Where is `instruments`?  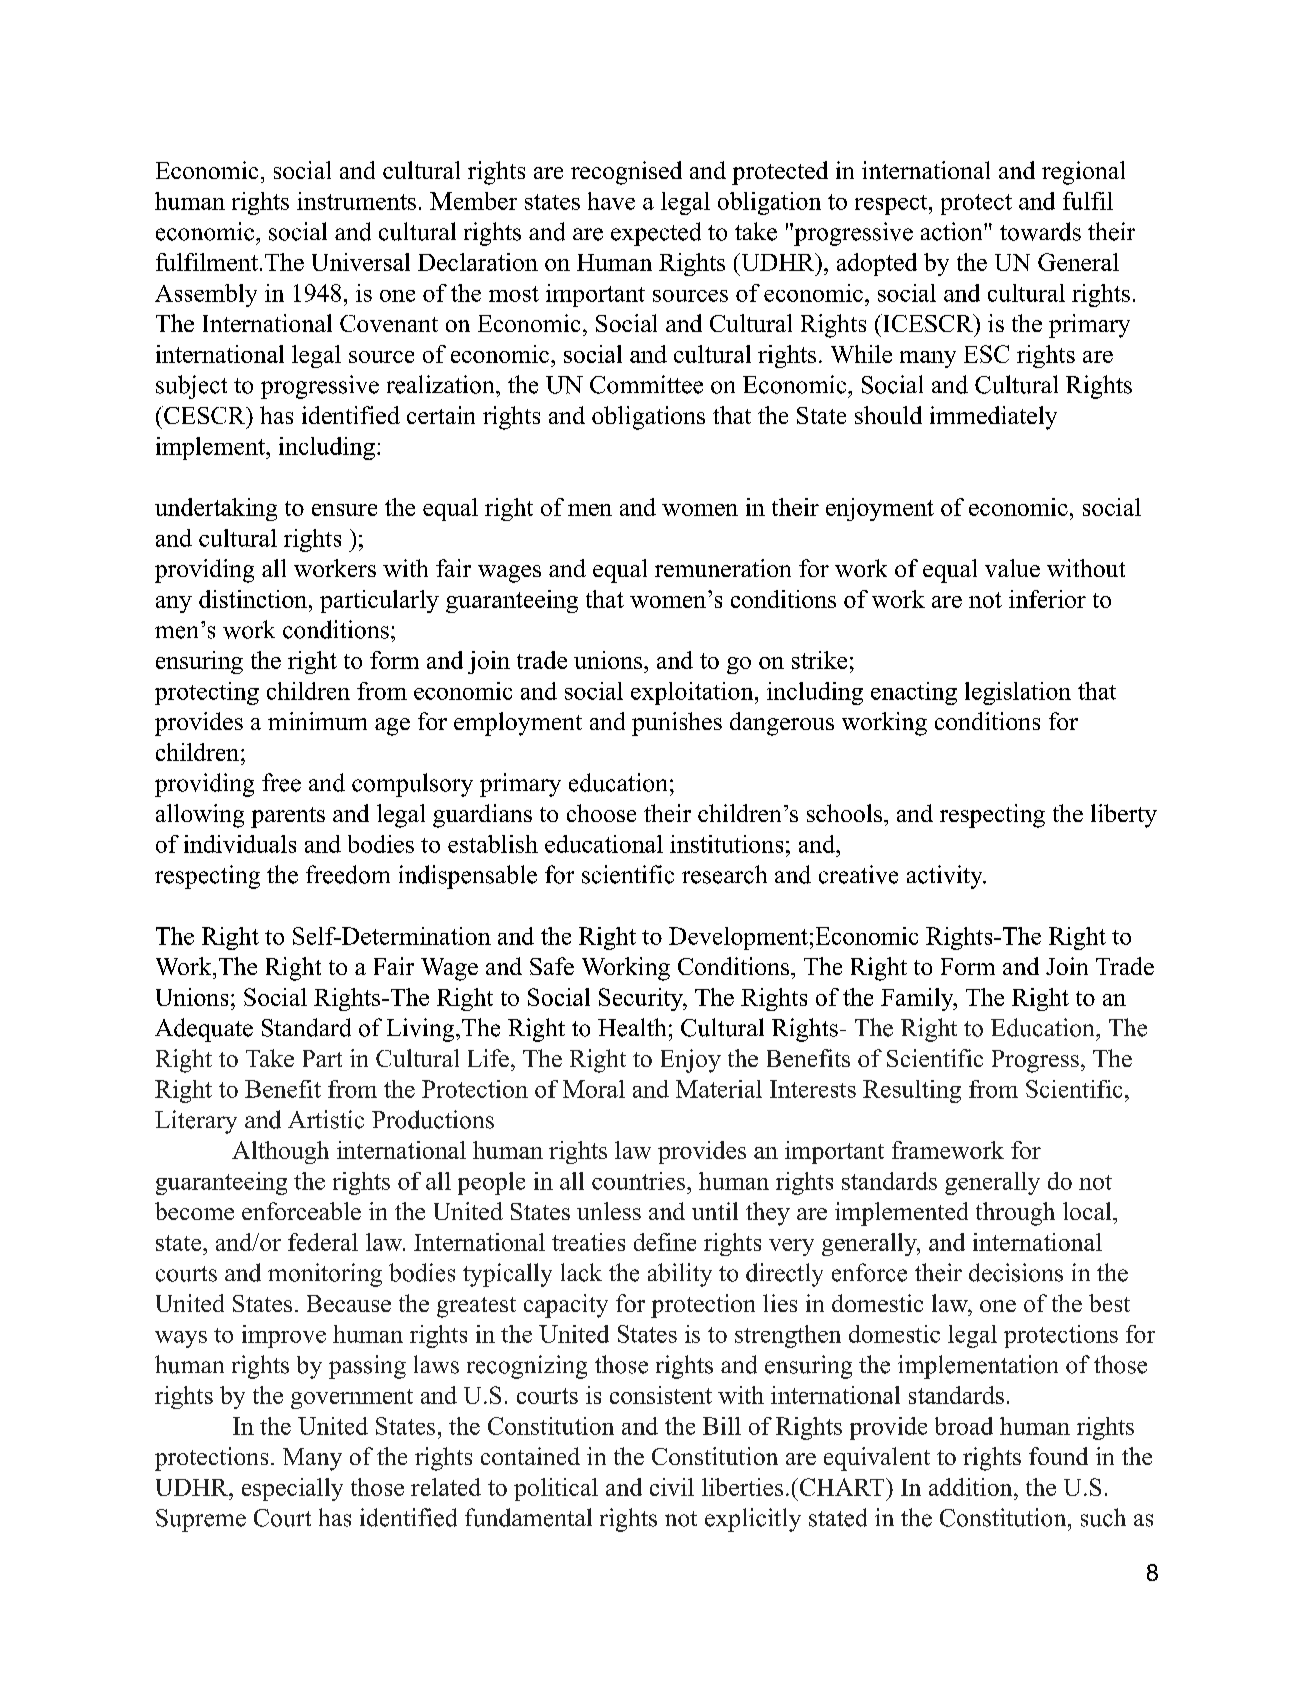
instruments is located at coordinates (356, 201).
